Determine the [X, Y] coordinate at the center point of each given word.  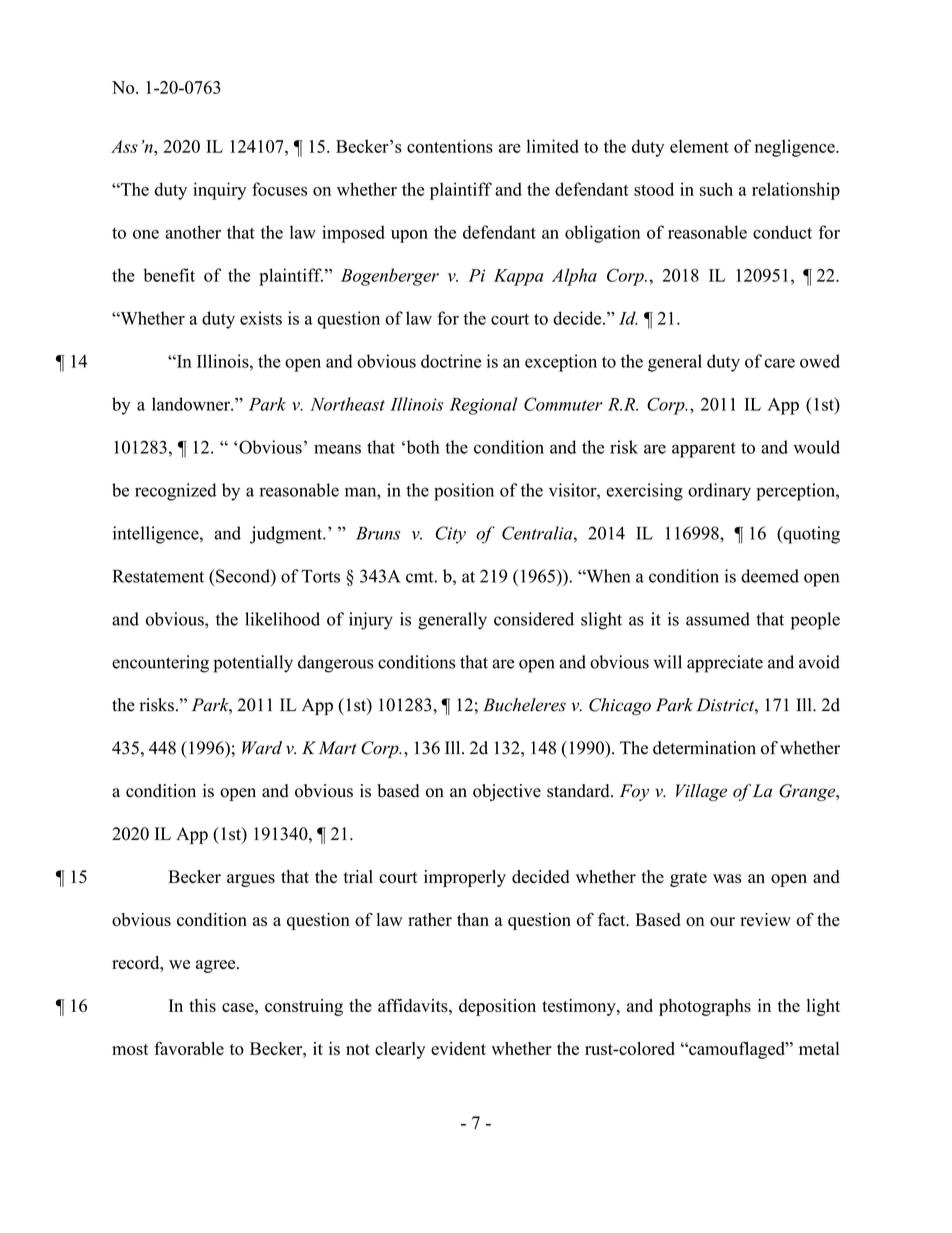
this [202, 1005]
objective [507, 792]
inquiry [219, 191]
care [780, 363]
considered [534, 619]
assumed [718, 619]
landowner [192, 404]
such [716, 189]
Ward [262, 748]
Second [243, 576]
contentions [450, 146]
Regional [483, 406]
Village [701, 792]
